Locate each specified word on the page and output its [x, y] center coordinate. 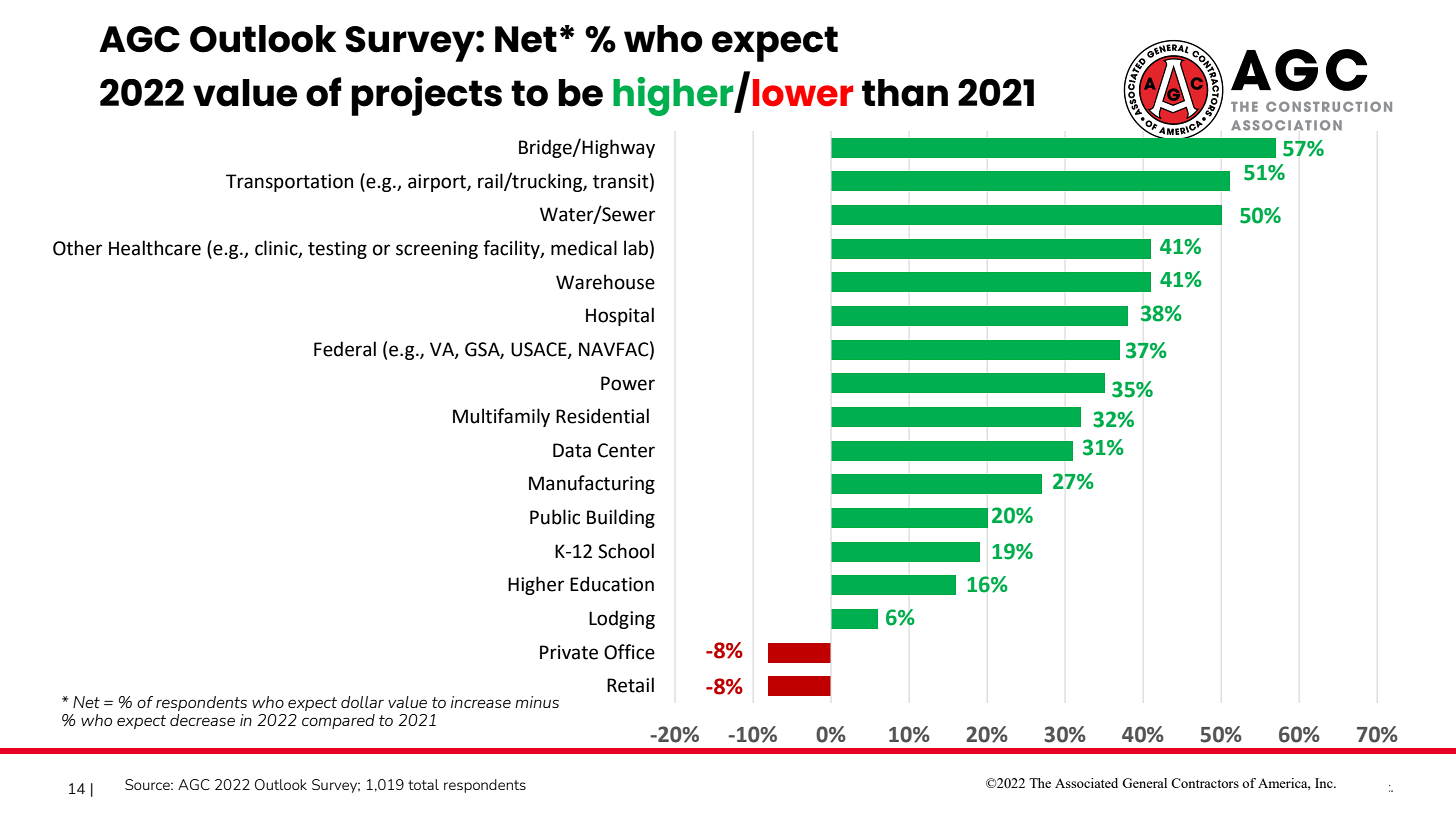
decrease [202, 720]
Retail [630, 685]
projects [426, 96]
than [905, 93]
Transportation [289, 183]
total [423, 784]
